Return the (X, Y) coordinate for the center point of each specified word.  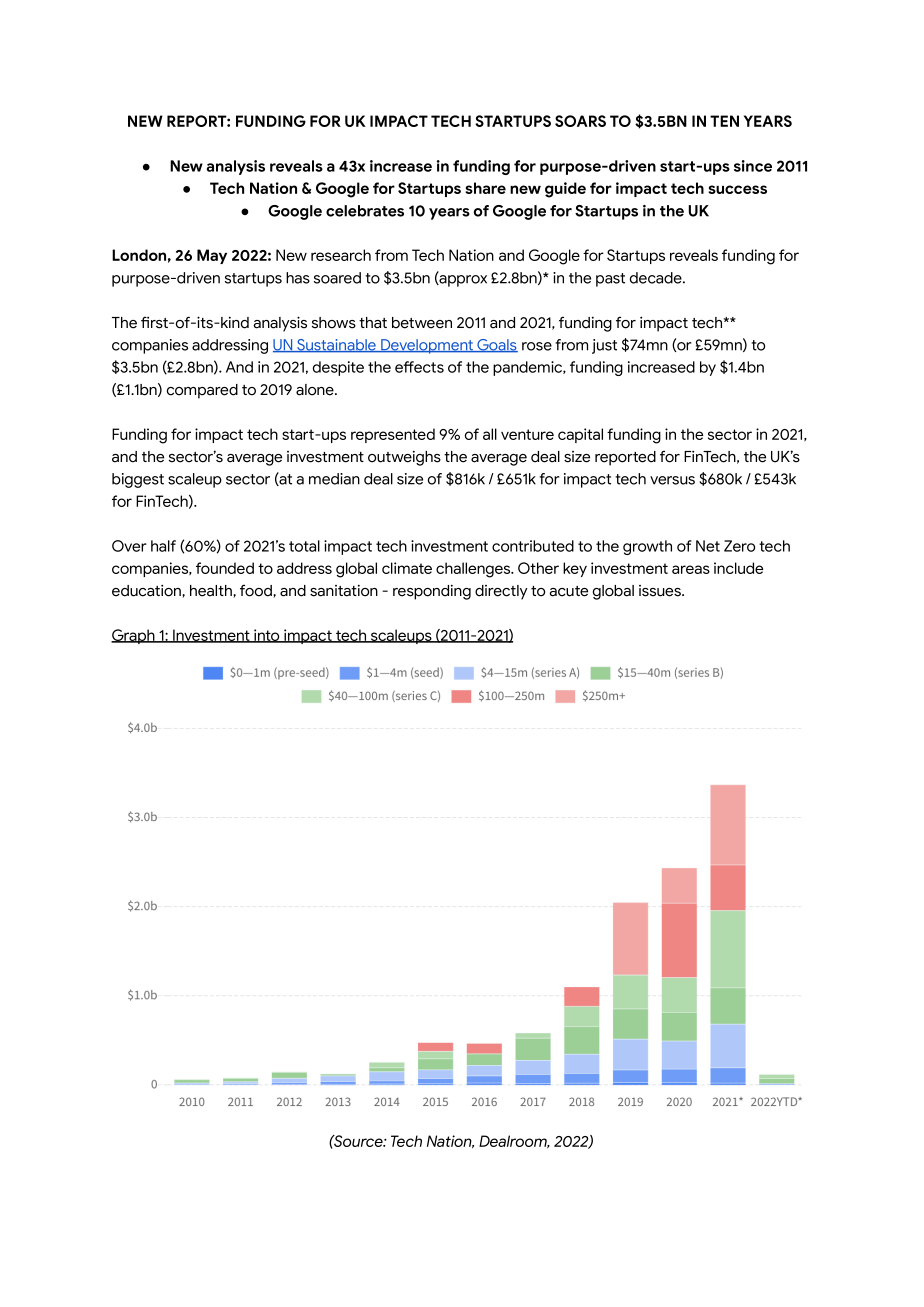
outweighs (404, 458)
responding (432, 592)
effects (419, 367)
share (485, 188)
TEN (724, 121)
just (604, 346)
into (267, 636)
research (341, 255)
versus (672, 480)
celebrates (365, 211)
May (212, 256)
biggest (138, 480)
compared (202, 391)
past (610, 280)
